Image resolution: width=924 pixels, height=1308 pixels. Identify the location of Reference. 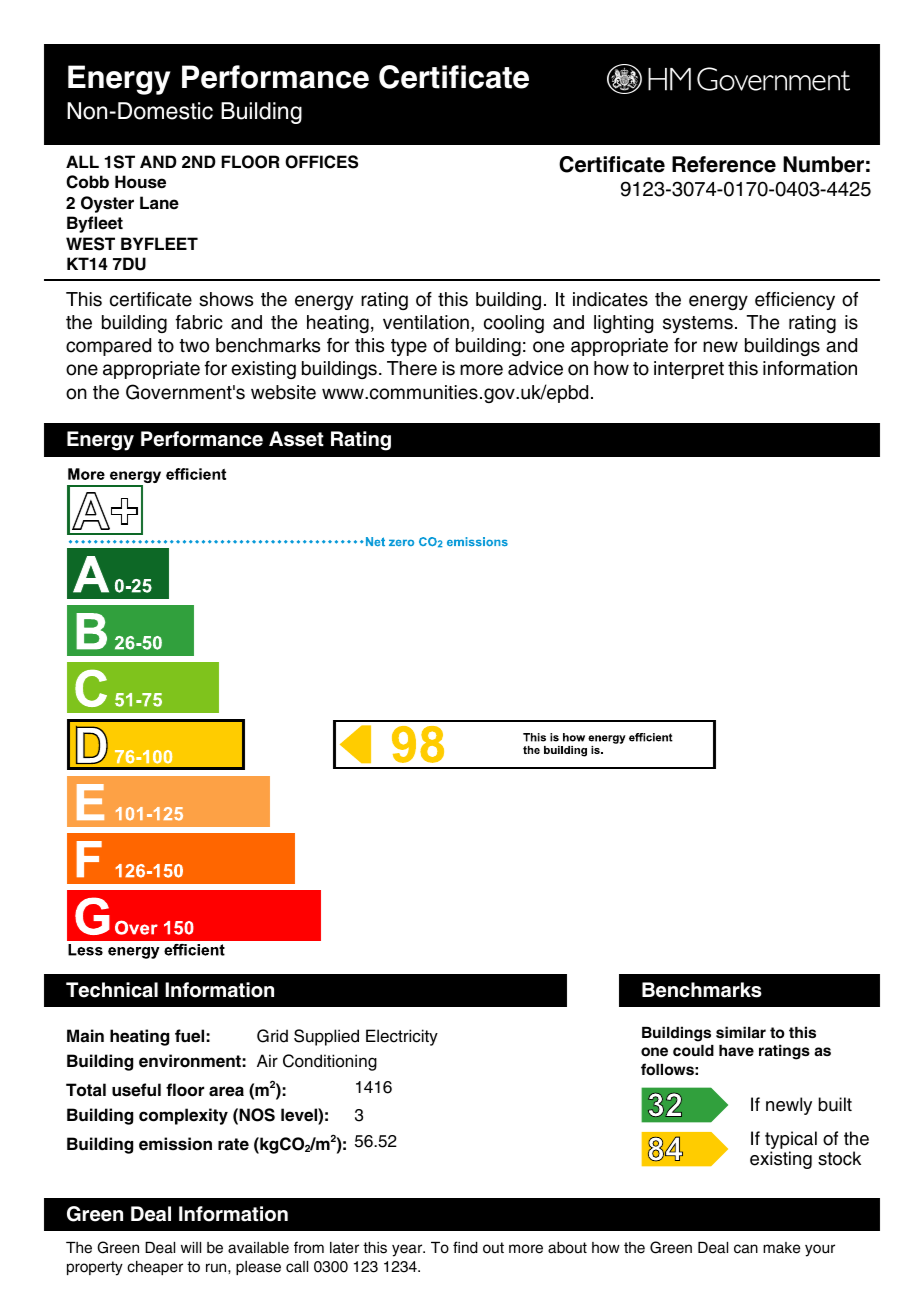
(724, 164).
